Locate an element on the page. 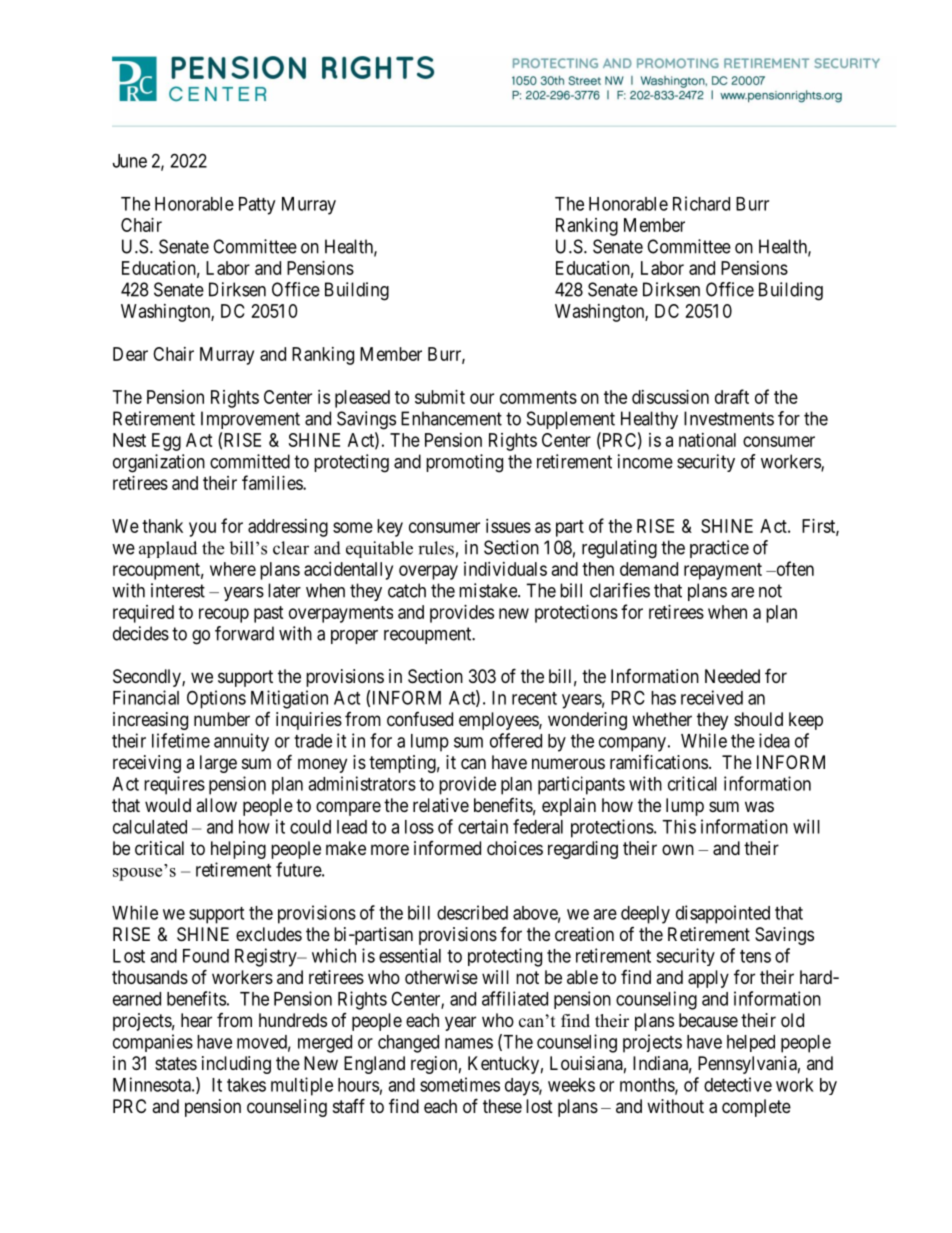  draft is located at coordinates (732, 396).
